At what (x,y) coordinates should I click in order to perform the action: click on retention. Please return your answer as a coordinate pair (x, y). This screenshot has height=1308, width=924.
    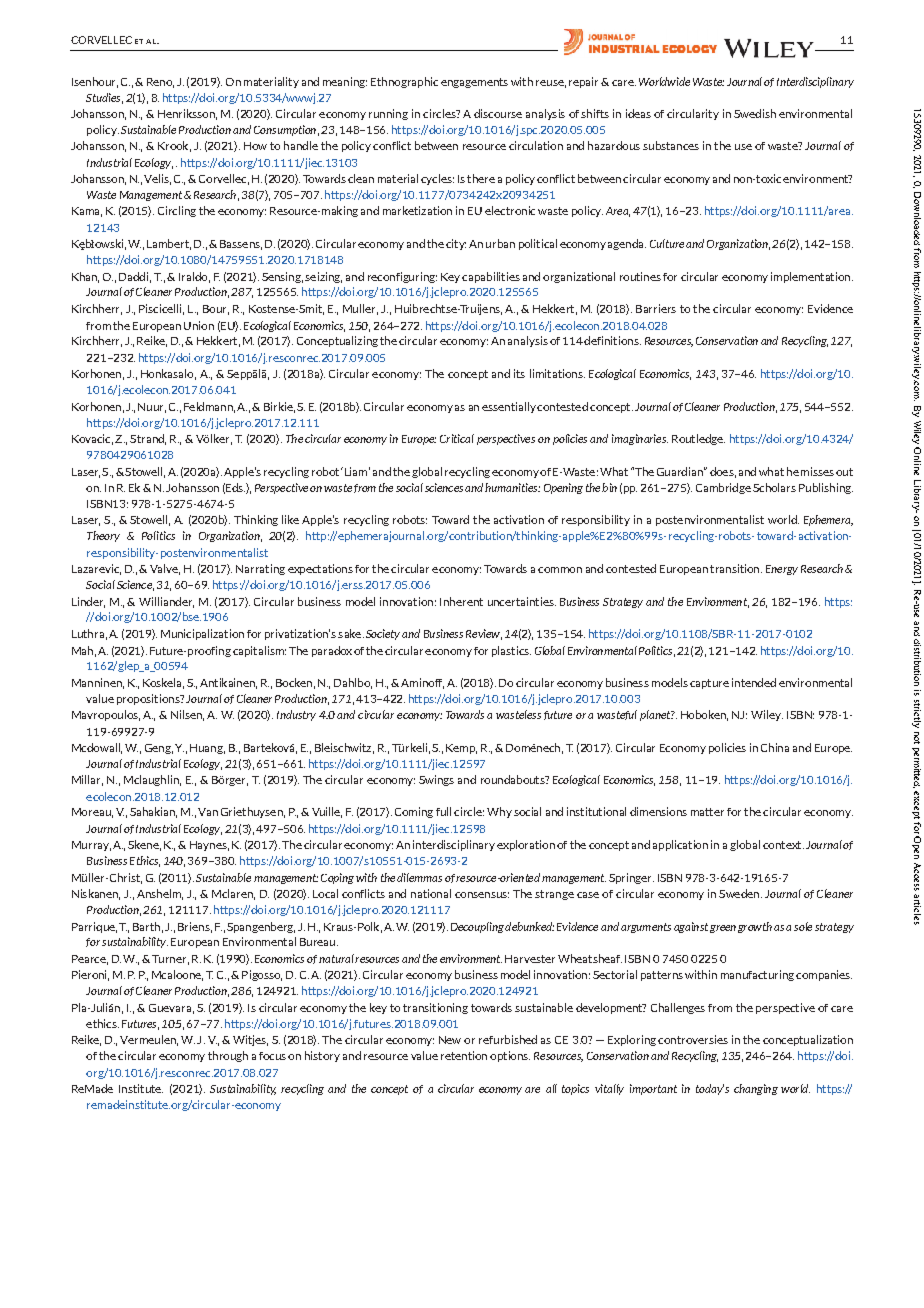
    Looking at the image, I should click on (464, 1055).
